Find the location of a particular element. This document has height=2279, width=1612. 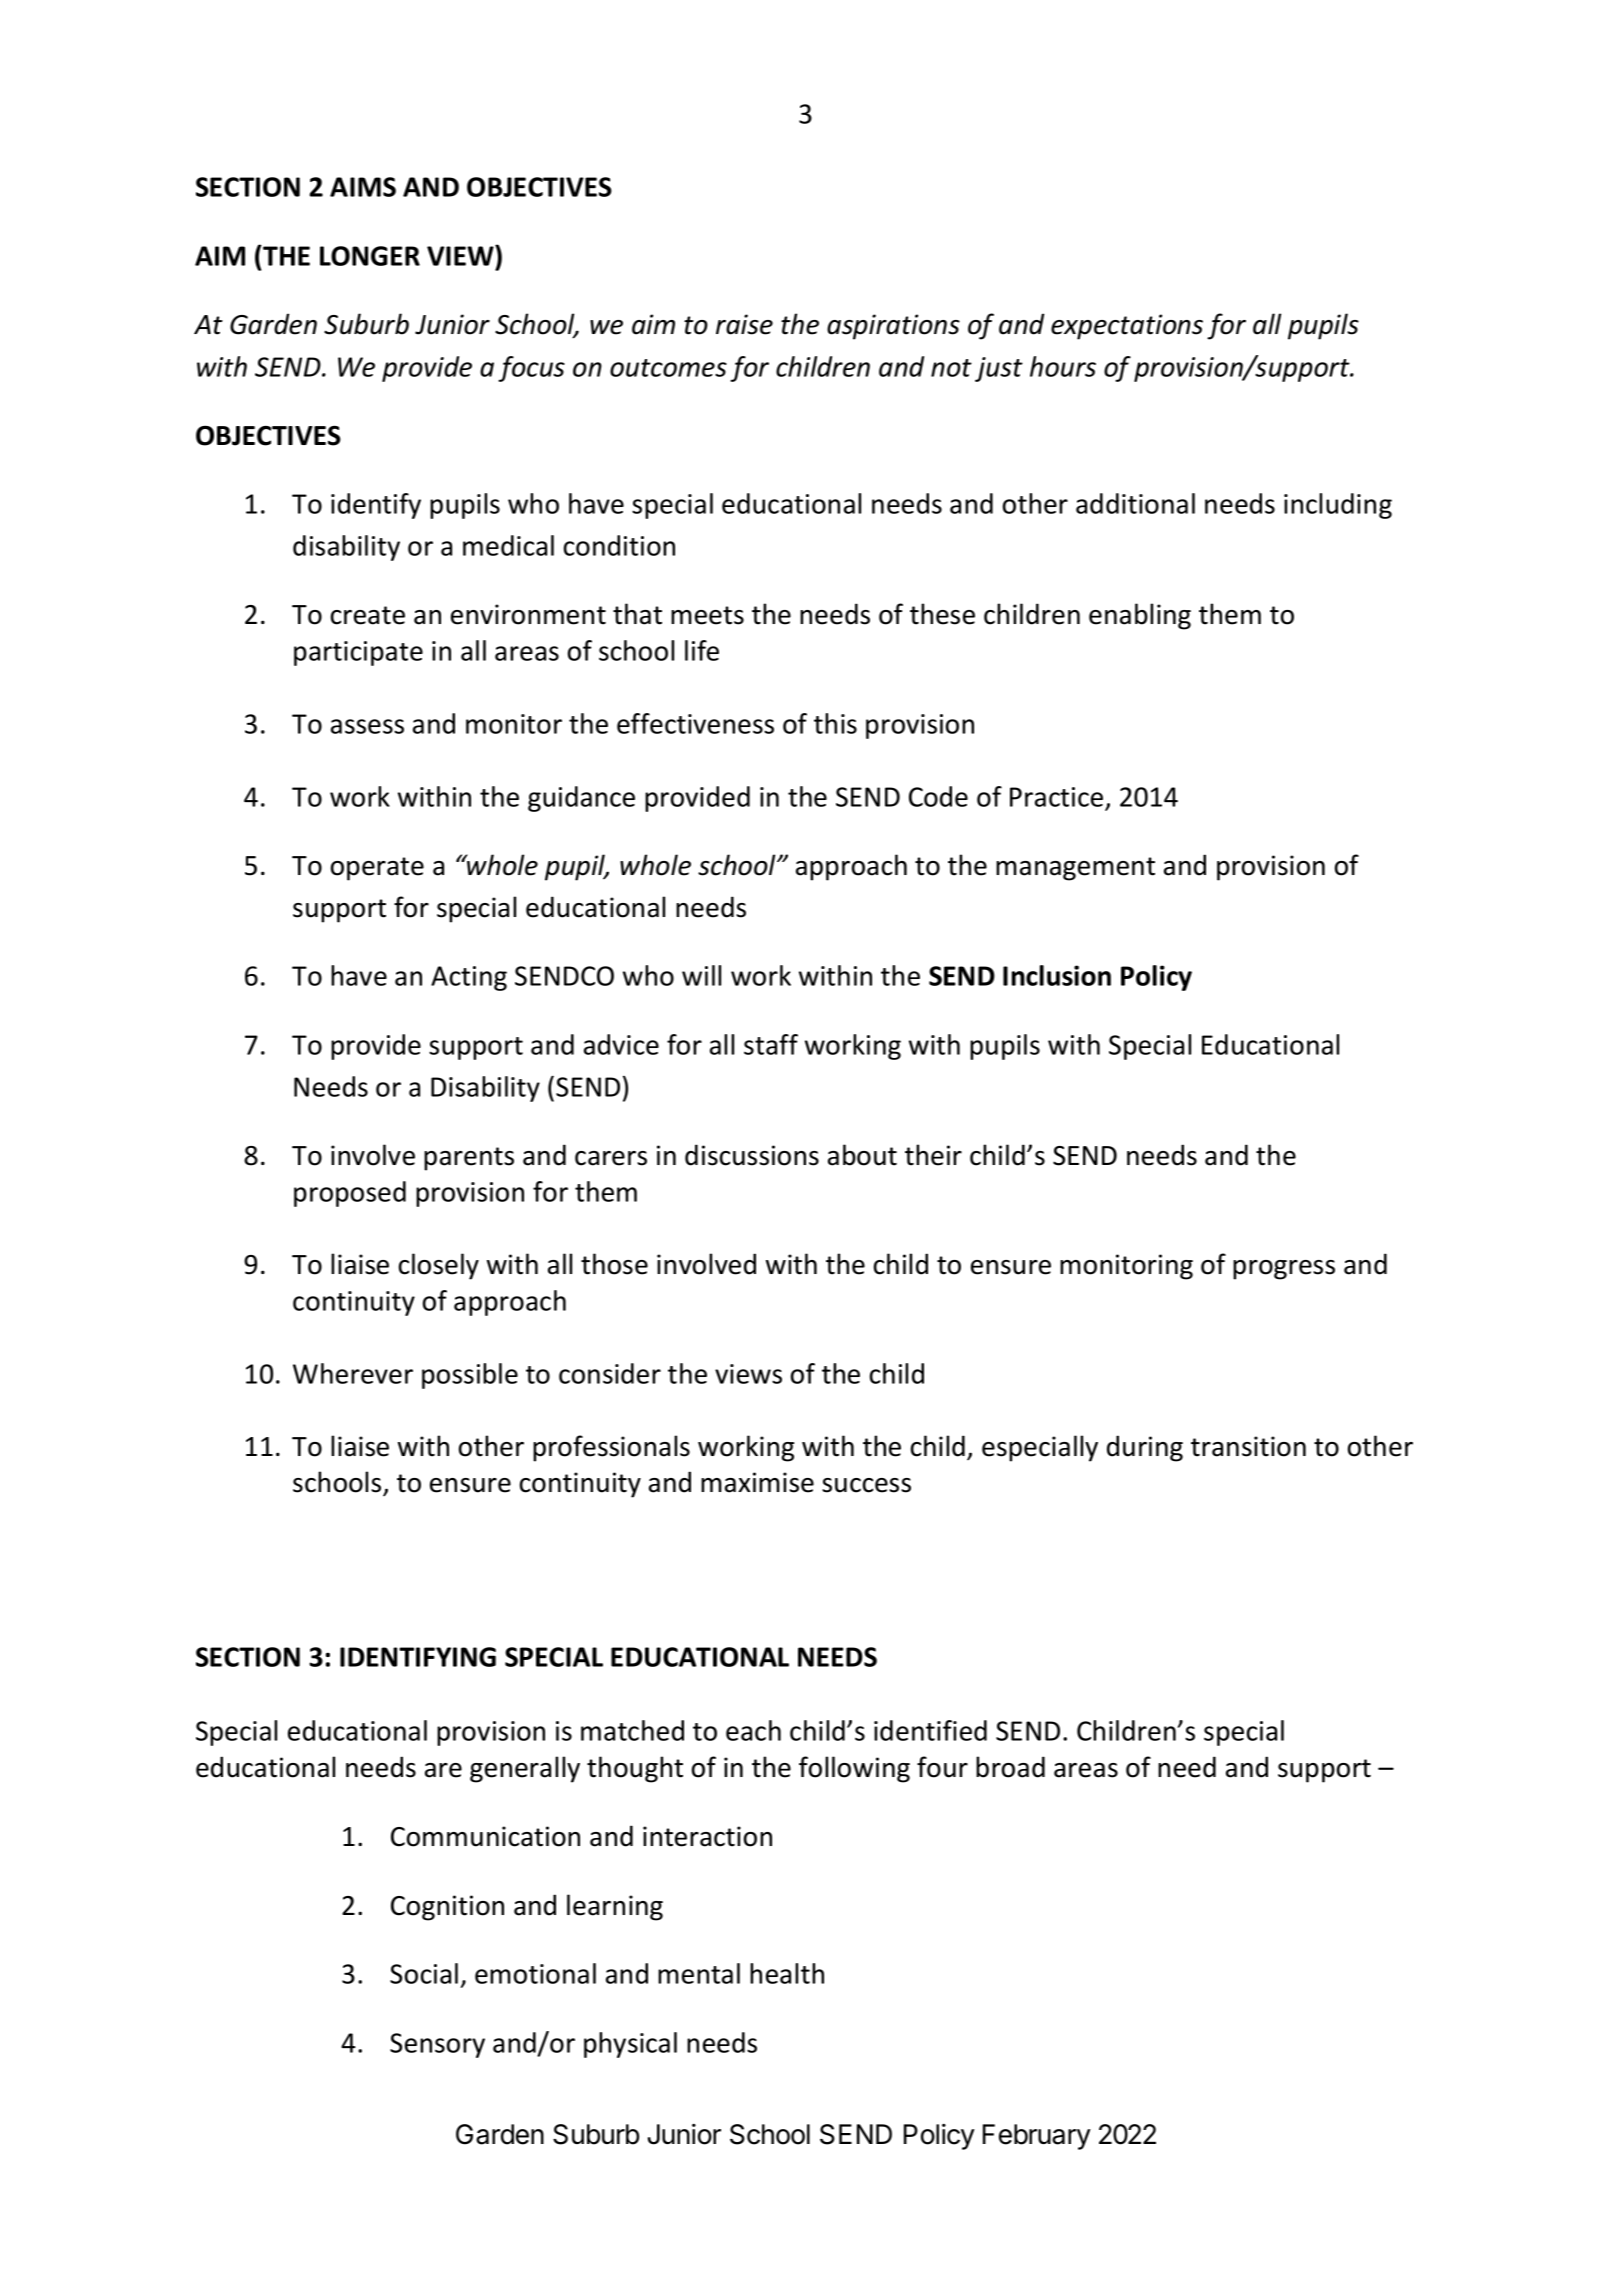

Sensory is located at coordinates (437, 2045).
